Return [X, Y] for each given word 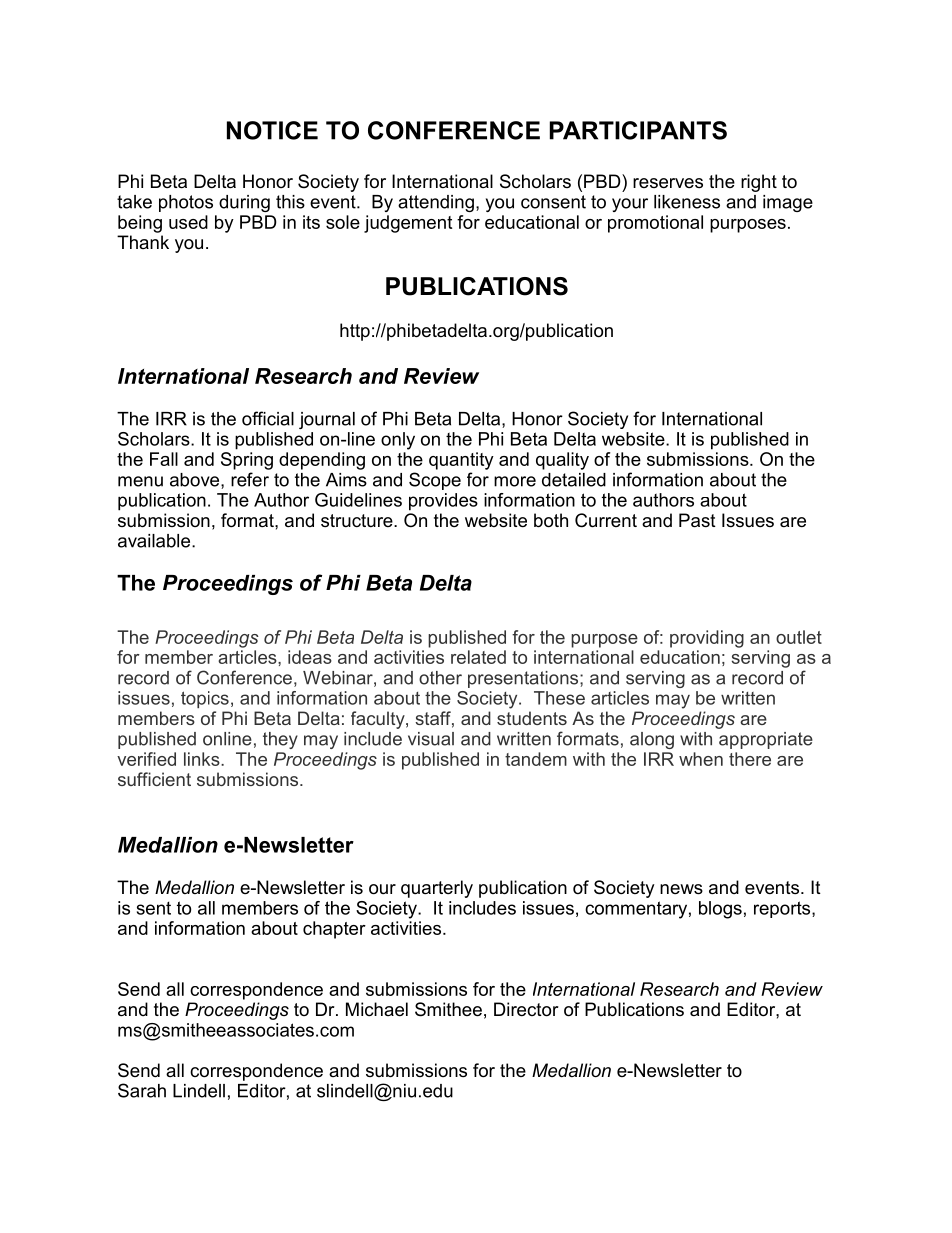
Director [526, 1009]
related [478, 657]
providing [707, 639]
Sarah [142, 1090]
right [759, 183]
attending [436, 203]
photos [186, 203]
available [155, 541]
